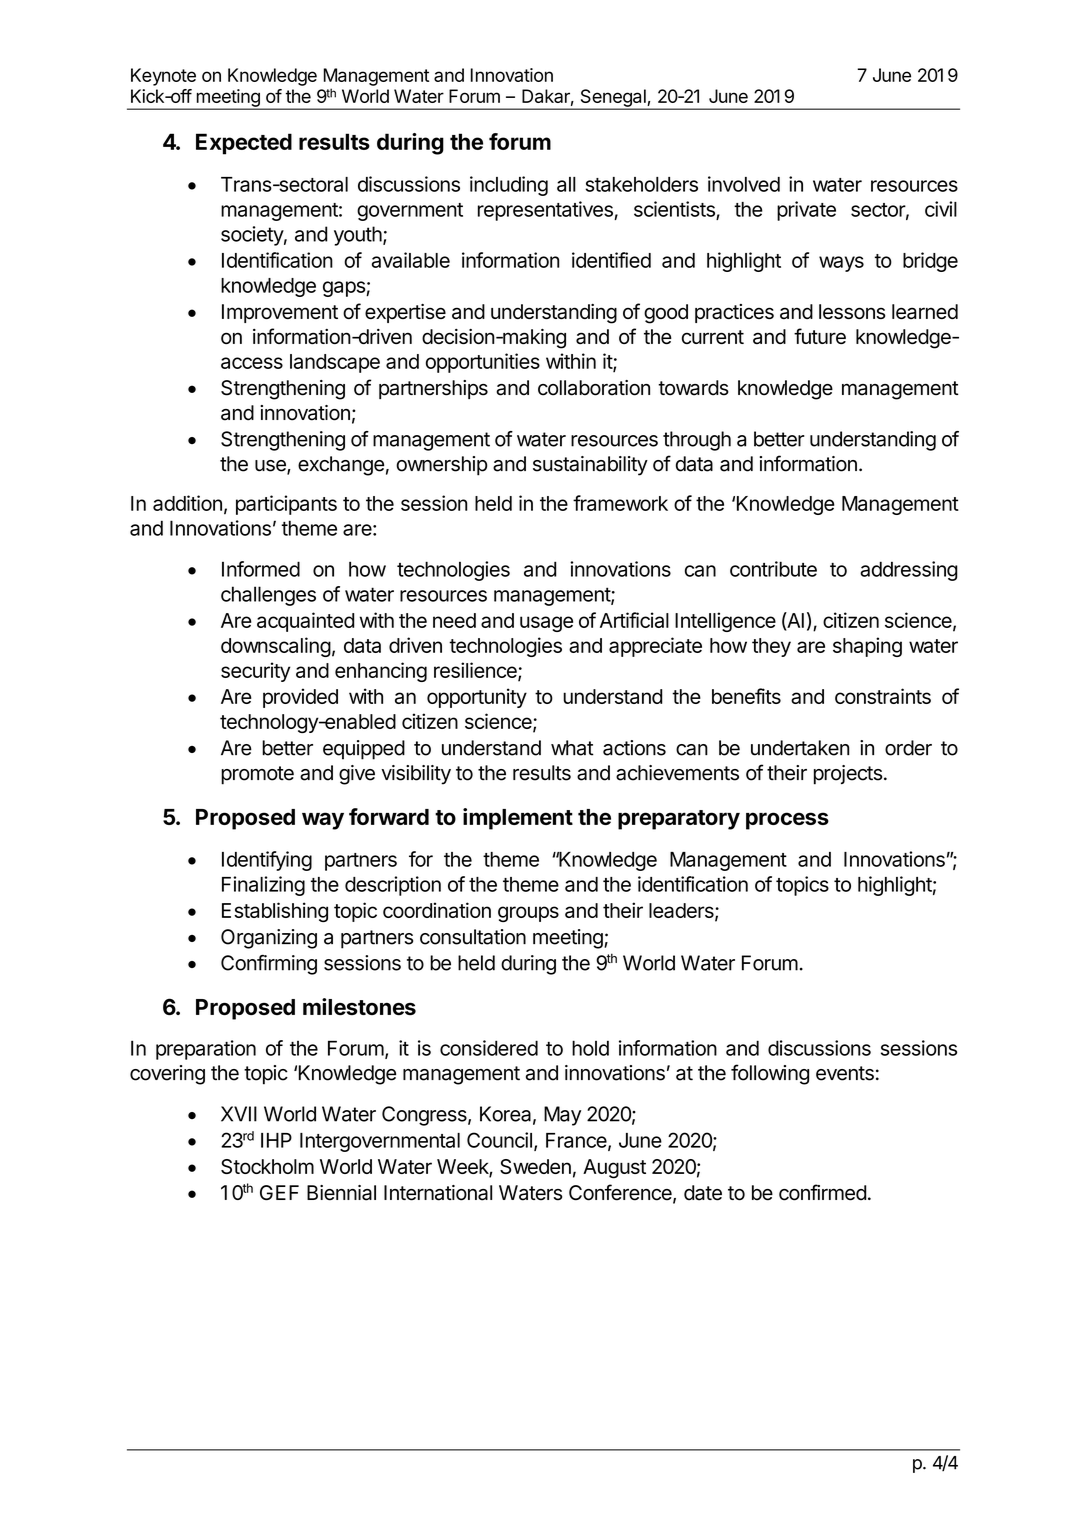 The height and width of the screenshot is (1538, 1087). Describe the element at coordinates (848, 775) in the screenshot. I see `projects` at that location.
